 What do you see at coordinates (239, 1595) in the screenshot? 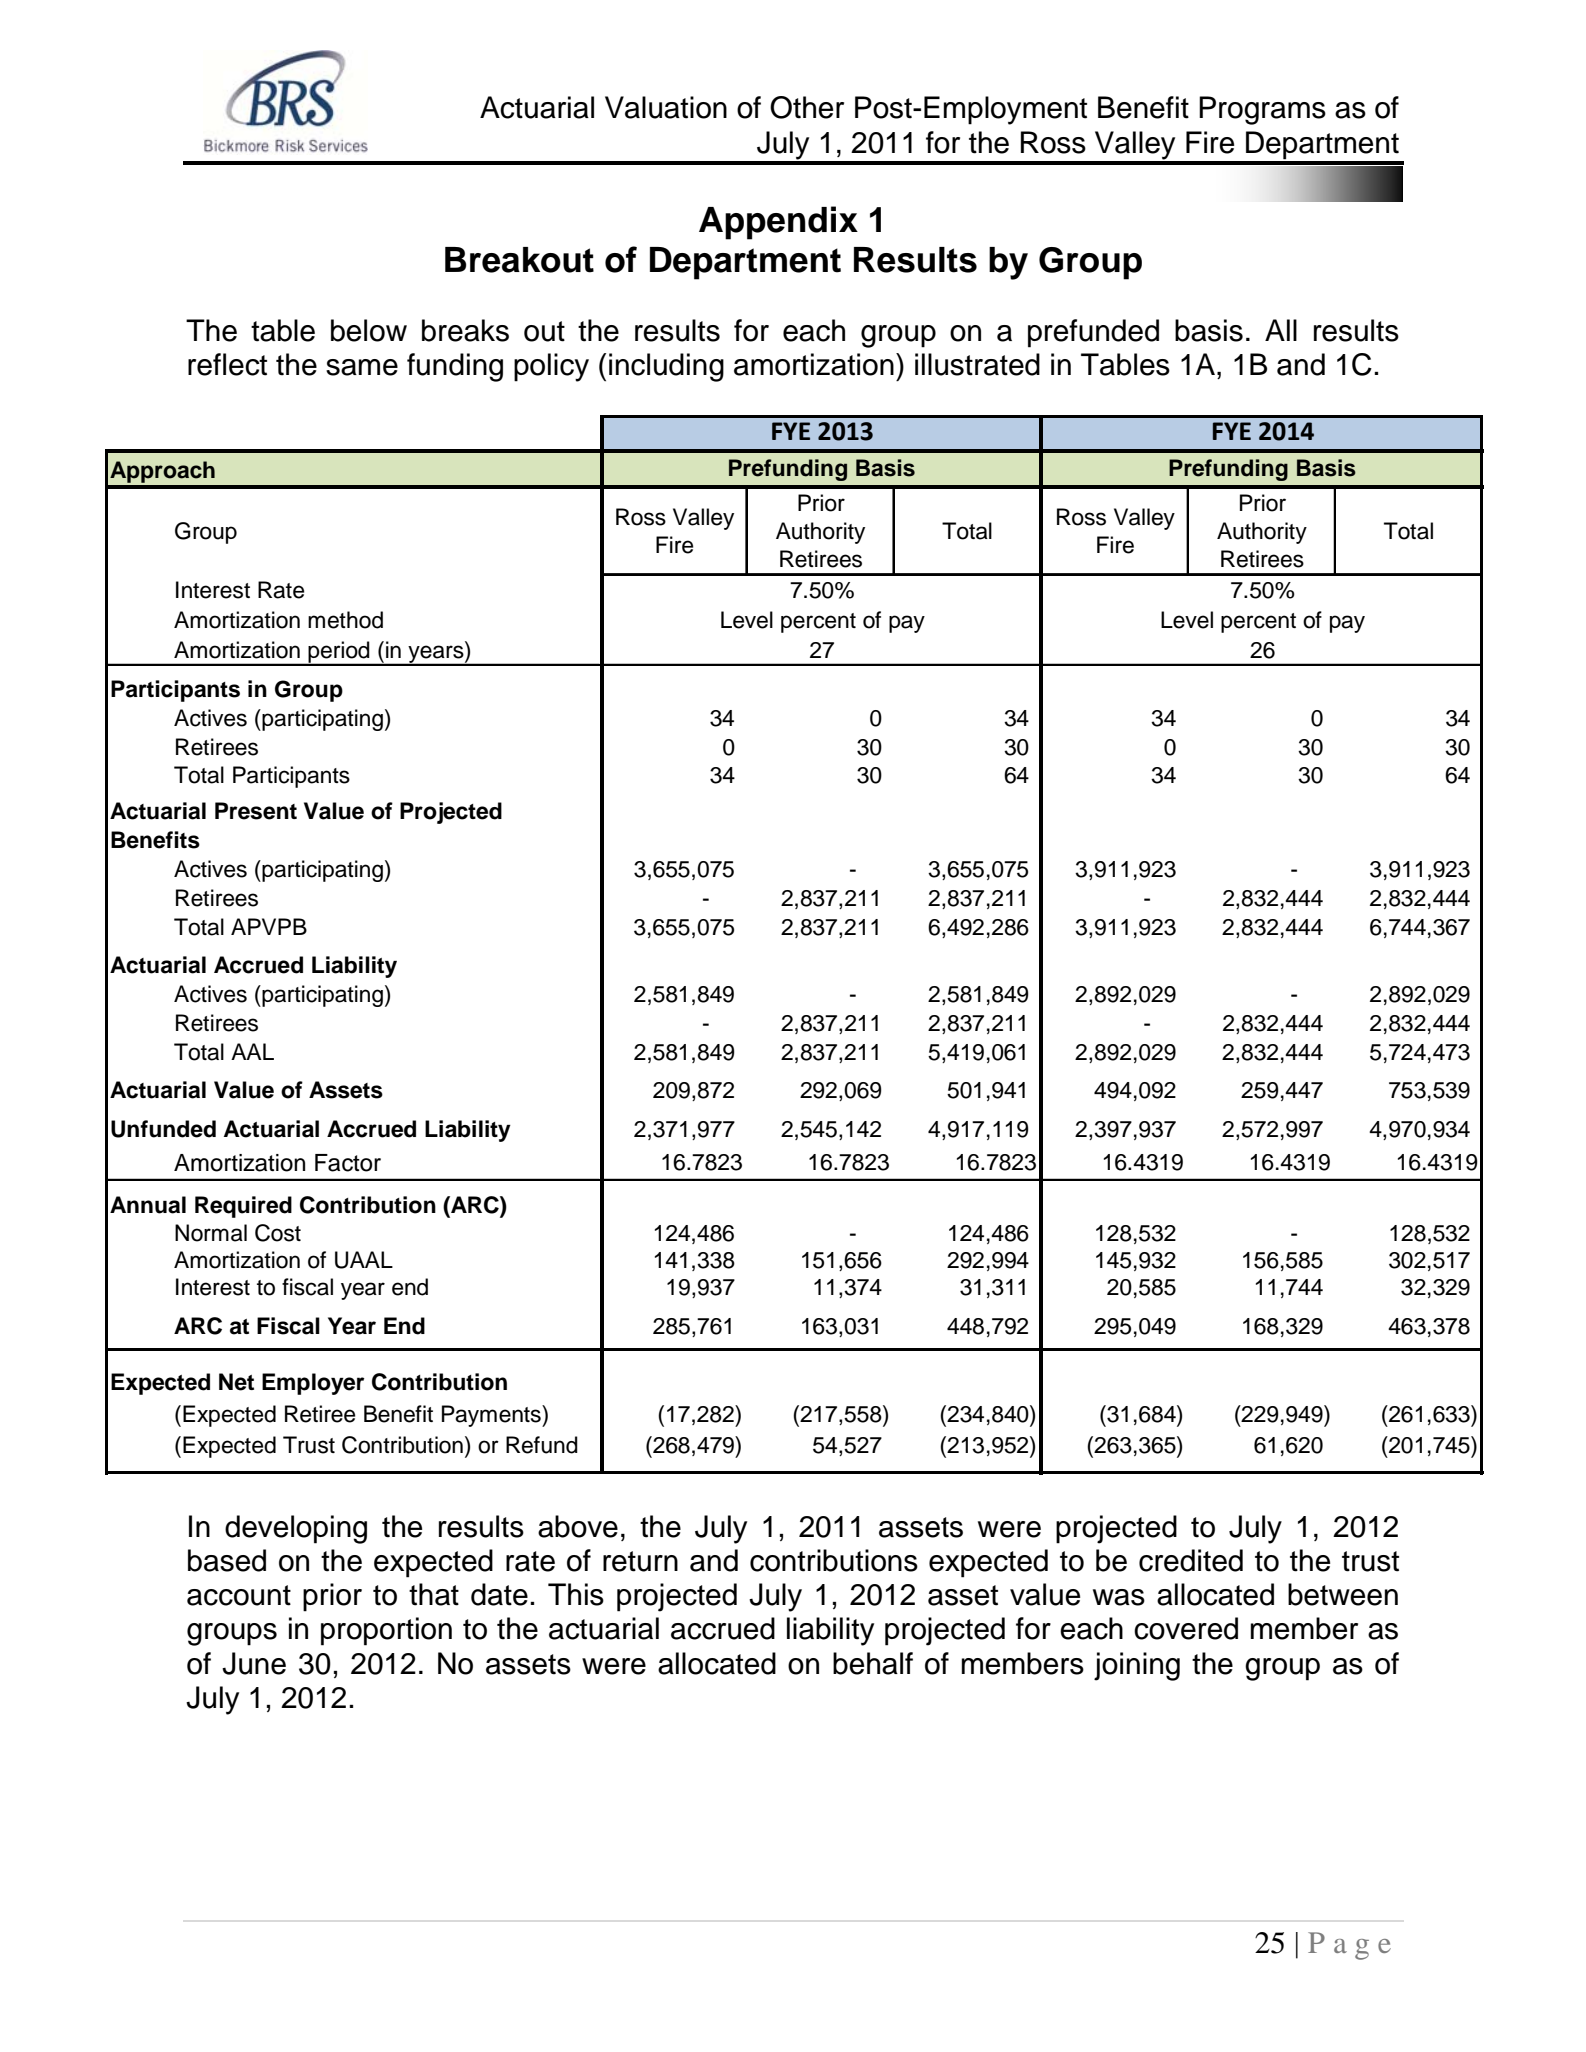
I see `account` at bounding box center [239, 1595].
